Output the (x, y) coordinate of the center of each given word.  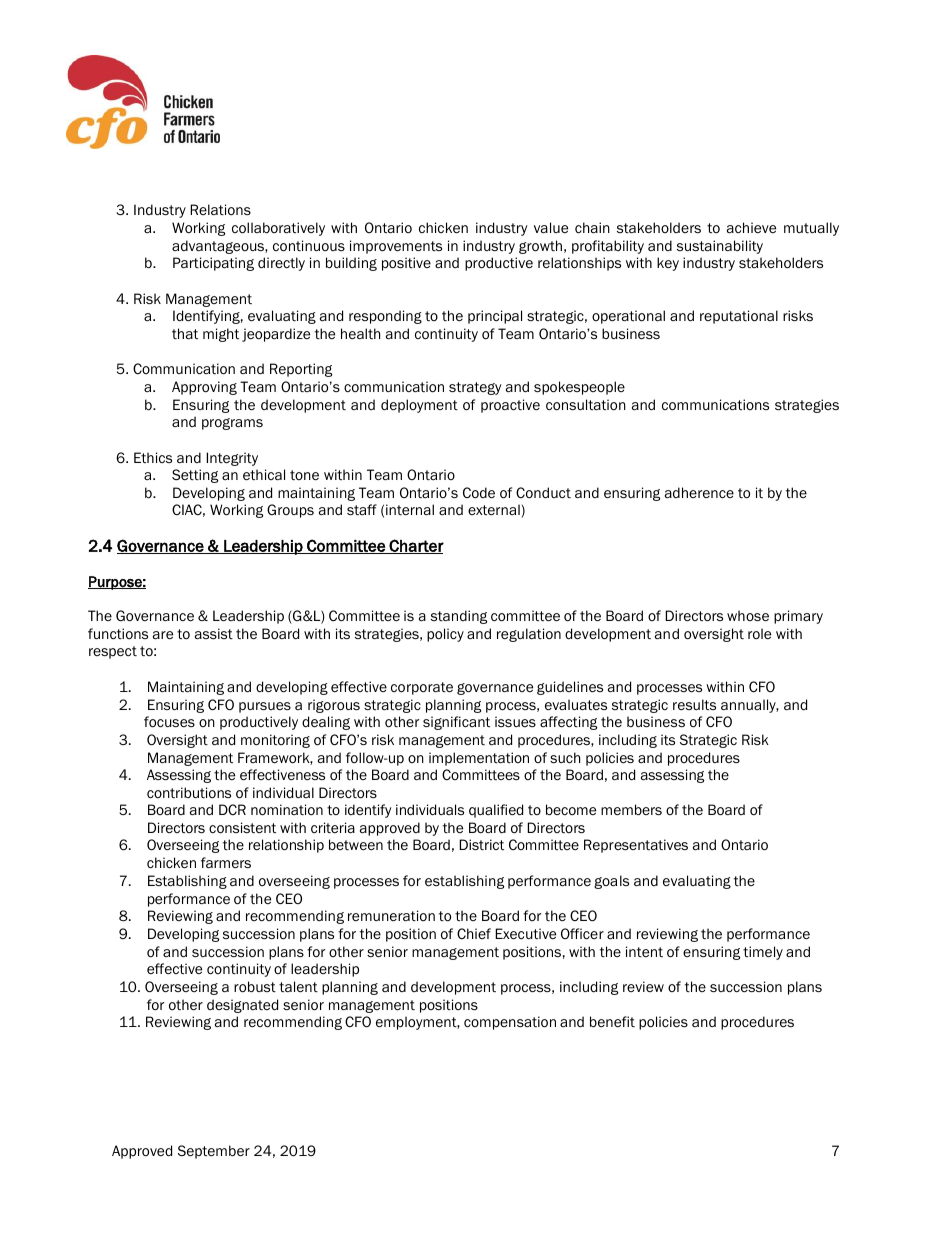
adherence (699, 492)
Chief (474, 933)
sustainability (720, 247)
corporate (422, 688)
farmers (226, 862)
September (214, 1152)
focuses (169, 722)
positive (406, 264)
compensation (510, 1023)
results (694, 704)
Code (479, 493)
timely (763, 953)
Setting (195, 476)
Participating (213, 264)
